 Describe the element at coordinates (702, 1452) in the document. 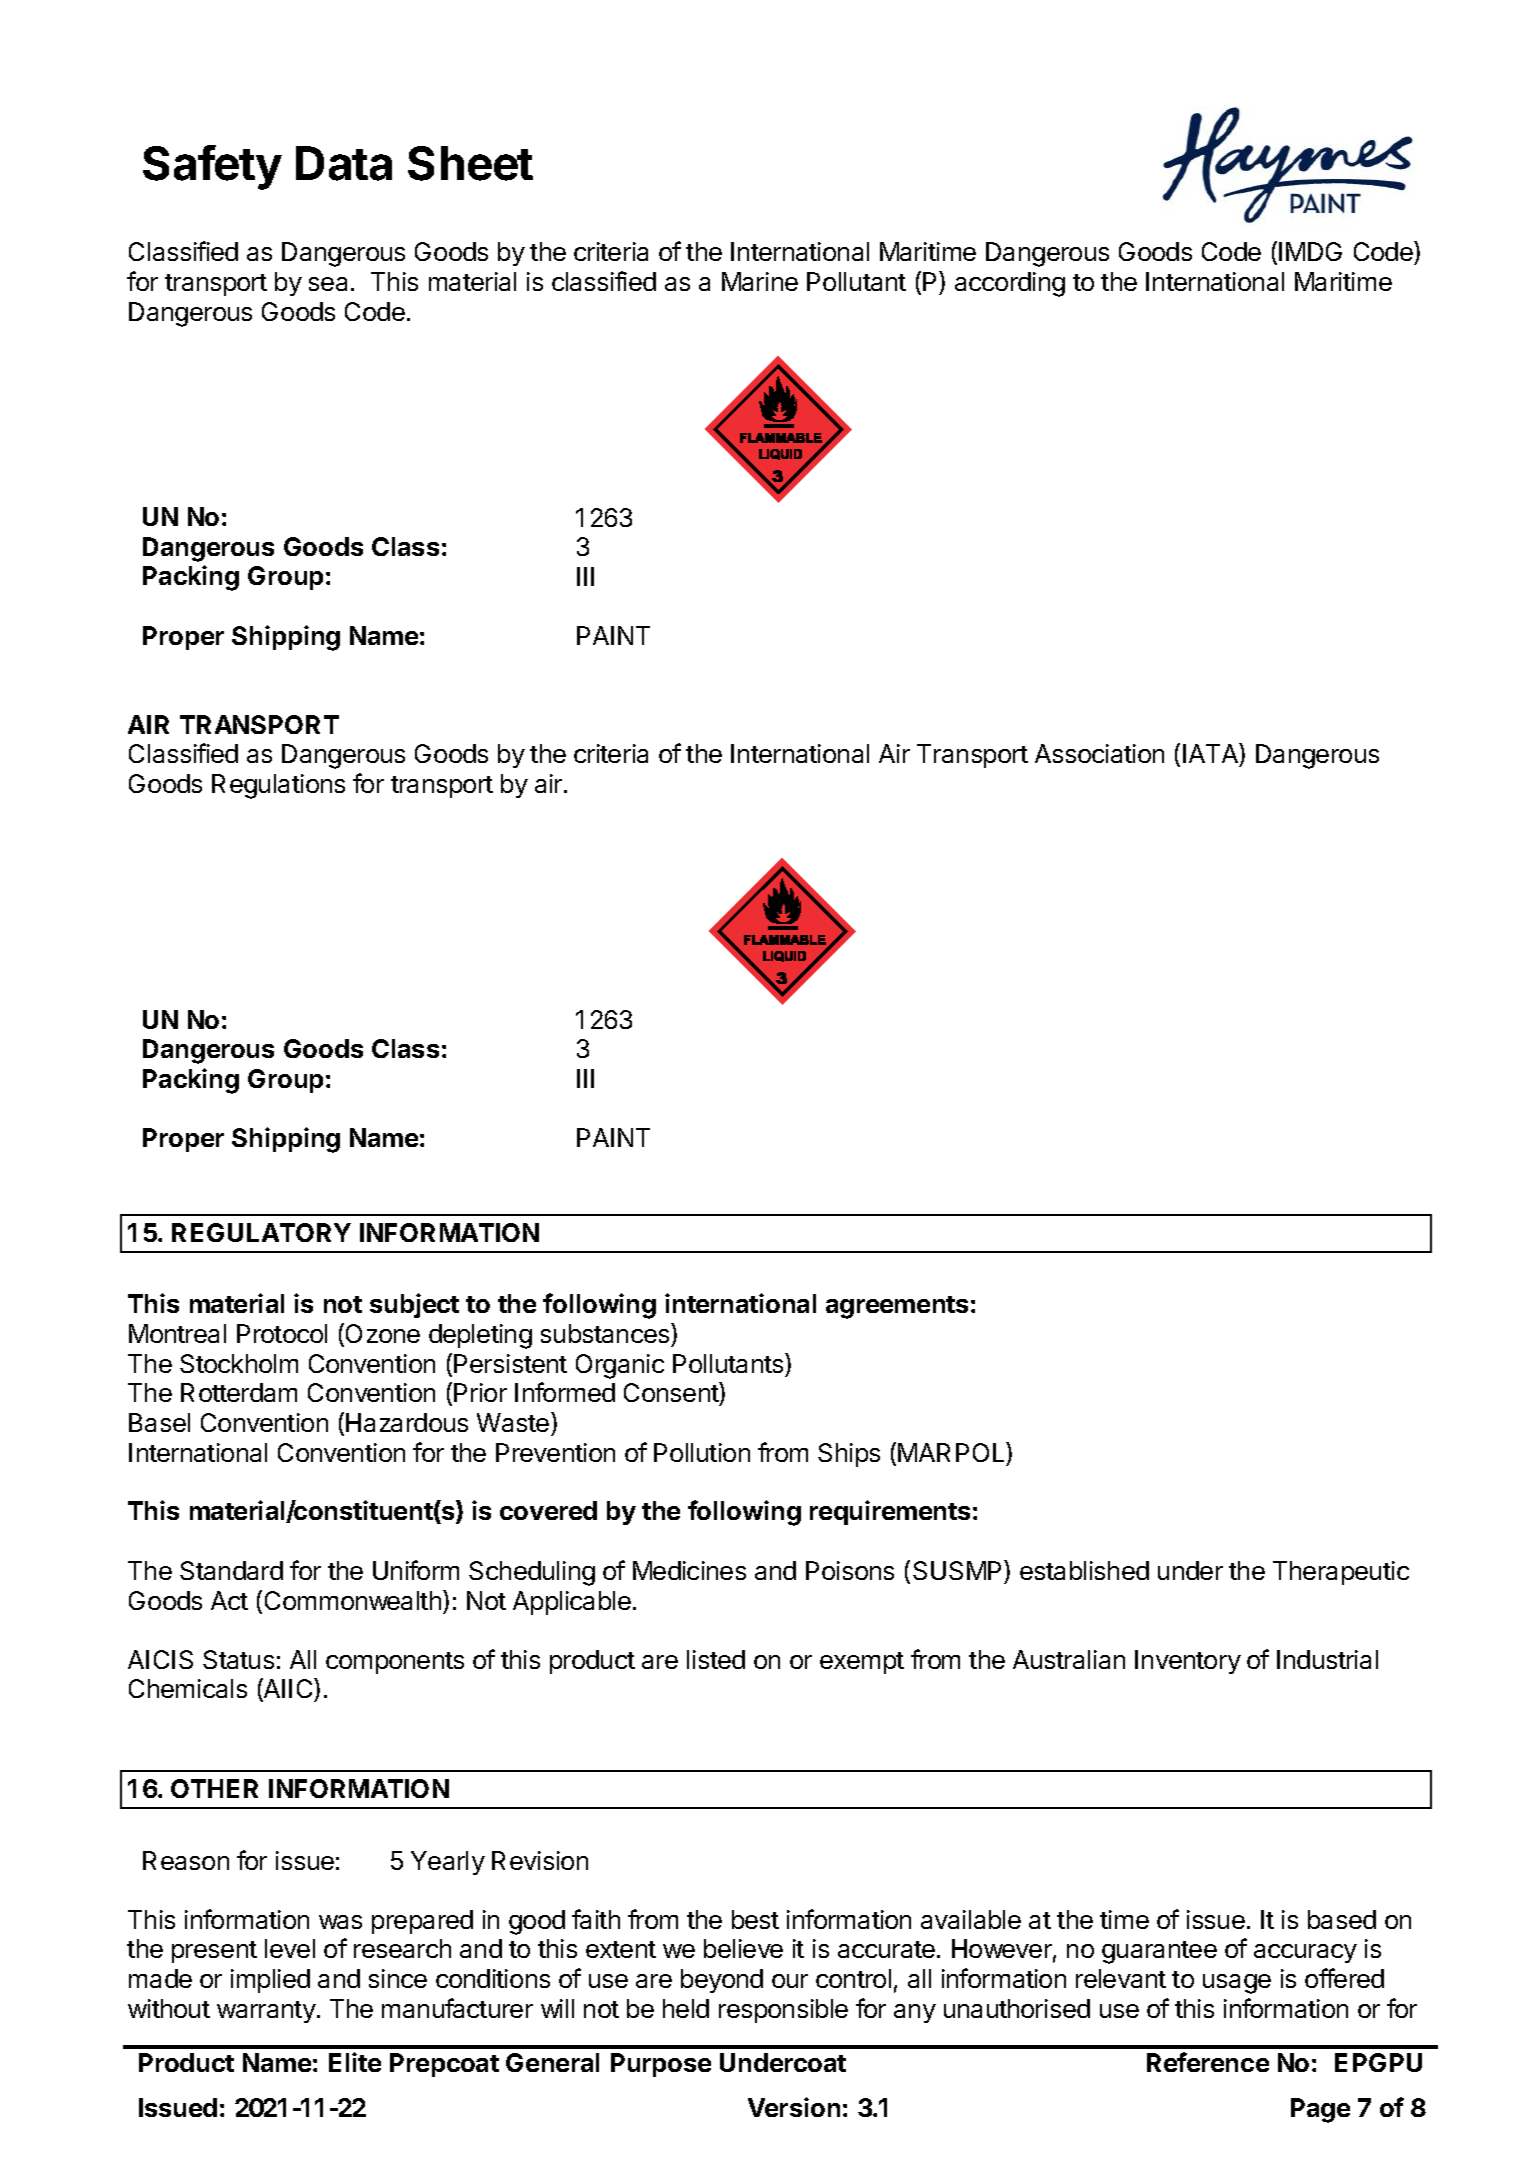

I see `Pollution` at that location.
